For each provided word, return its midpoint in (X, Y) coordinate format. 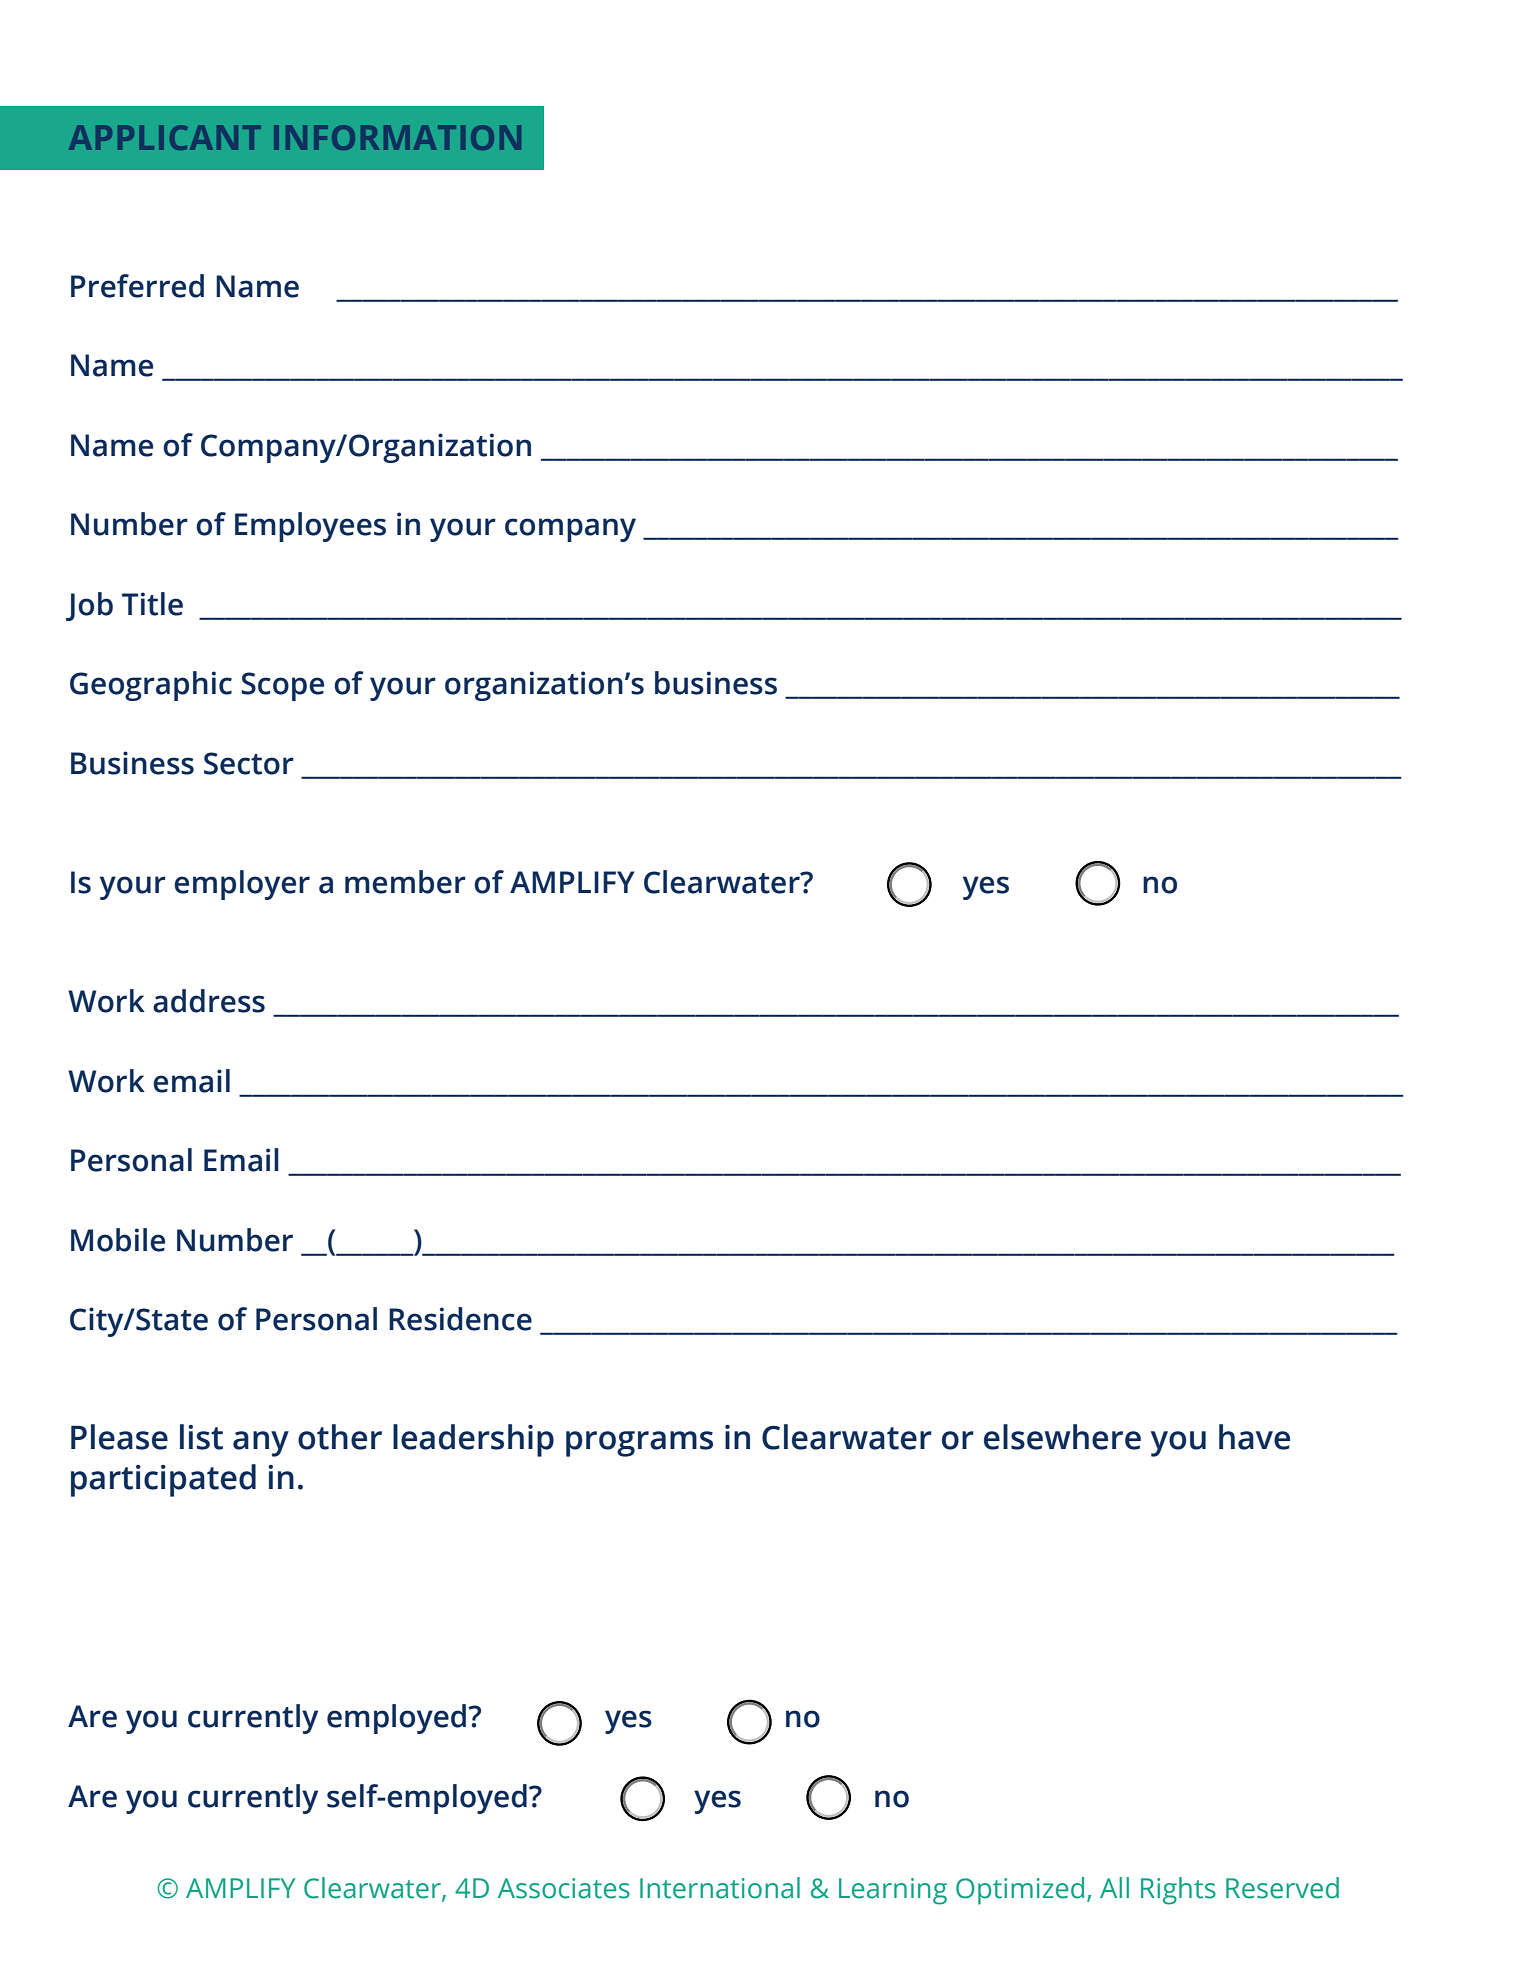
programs (639, 1444)
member (405, 882)
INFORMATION (397, 137)
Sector (249, 763)
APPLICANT (165, 137)
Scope (282, 686)
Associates (564, 1888)
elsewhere (1062, 1437)
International (720, 1888)
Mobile (118, 1240)
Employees (310, 527)
